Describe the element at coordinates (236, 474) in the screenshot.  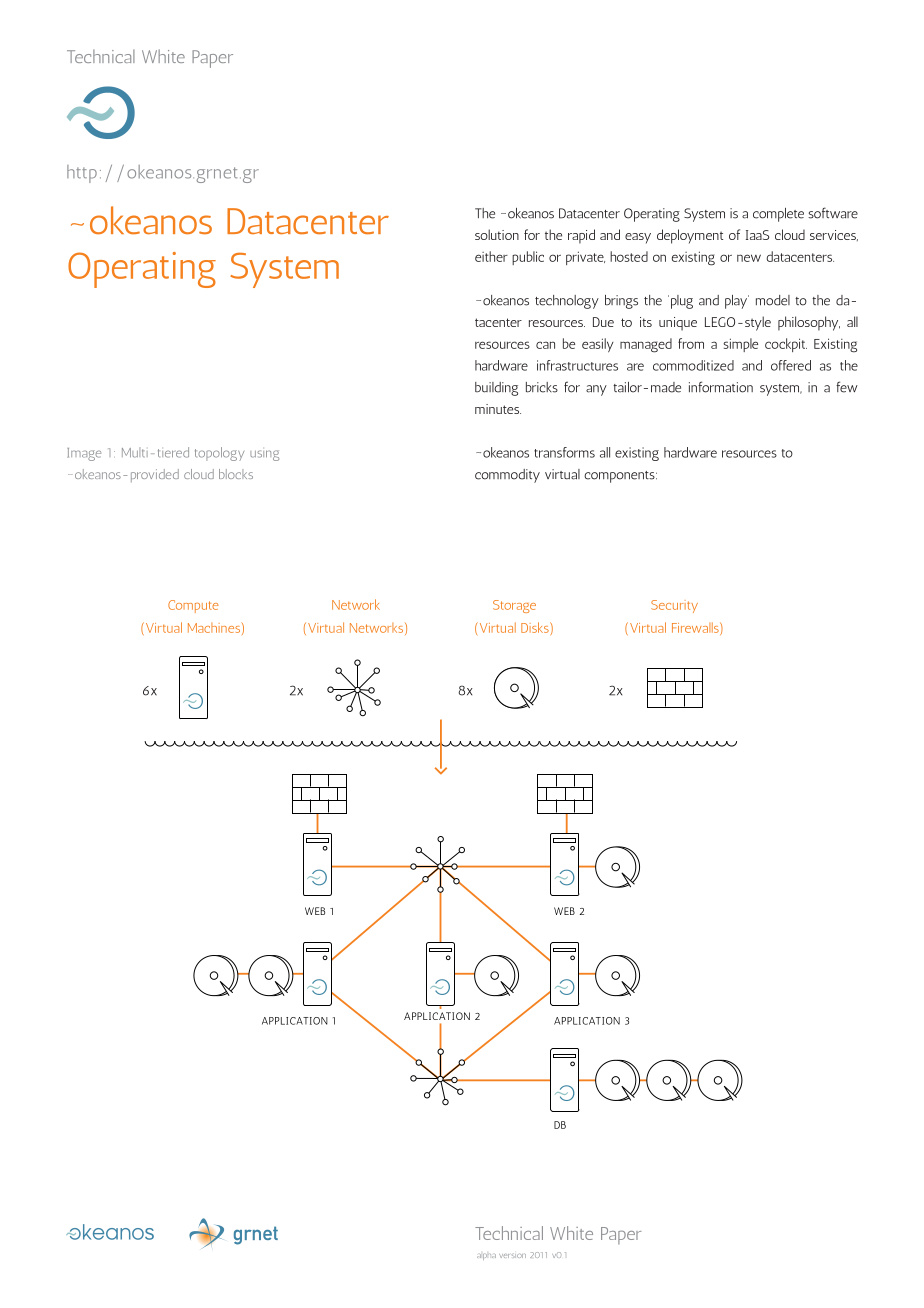
I see `blocks` at that location.
